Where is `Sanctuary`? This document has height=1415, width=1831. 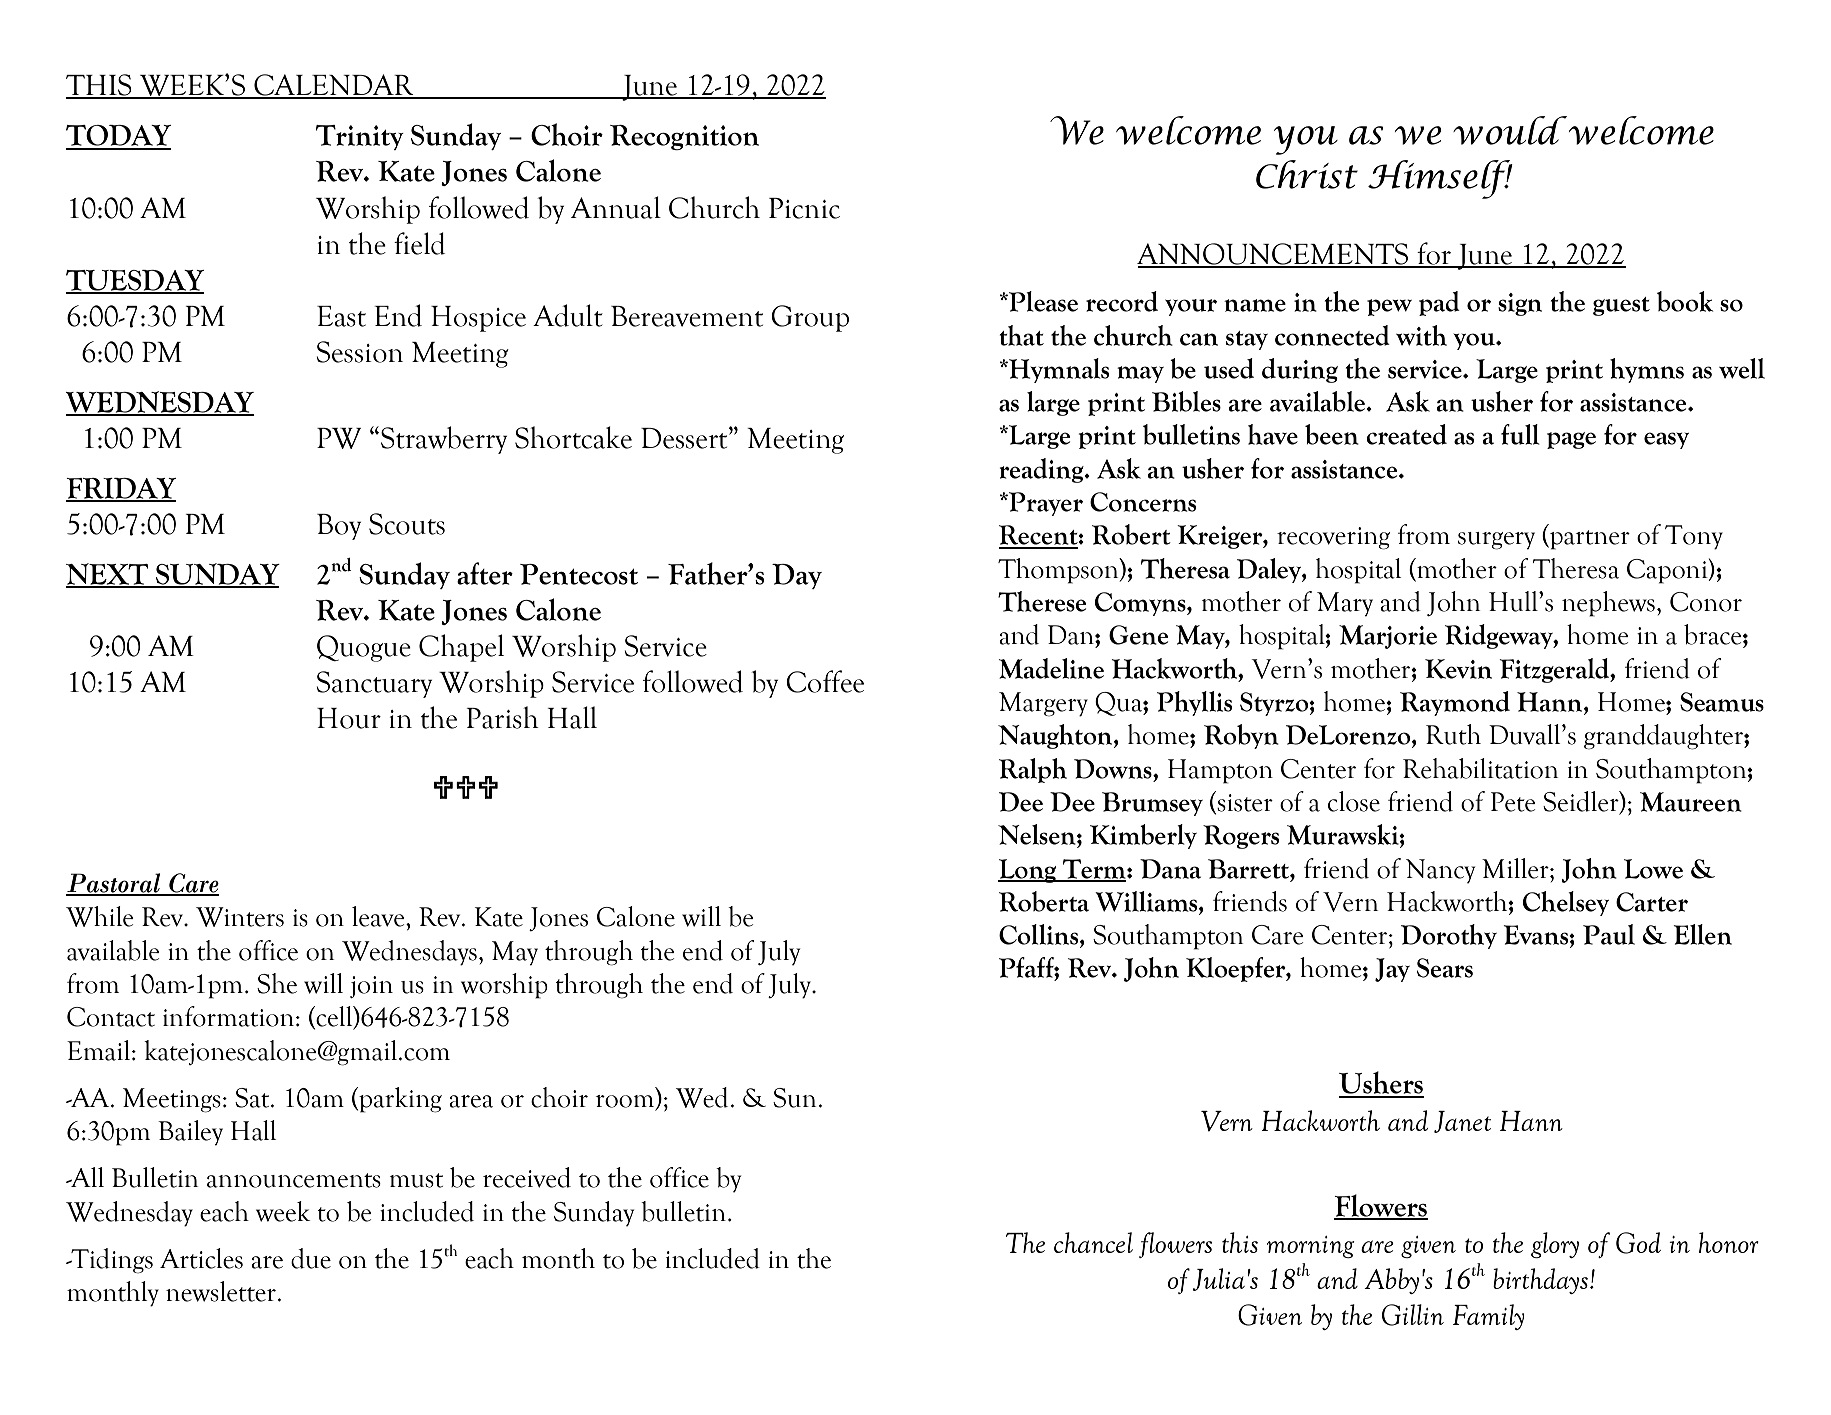
Sanctuary is located at coordinates (374, 684).
